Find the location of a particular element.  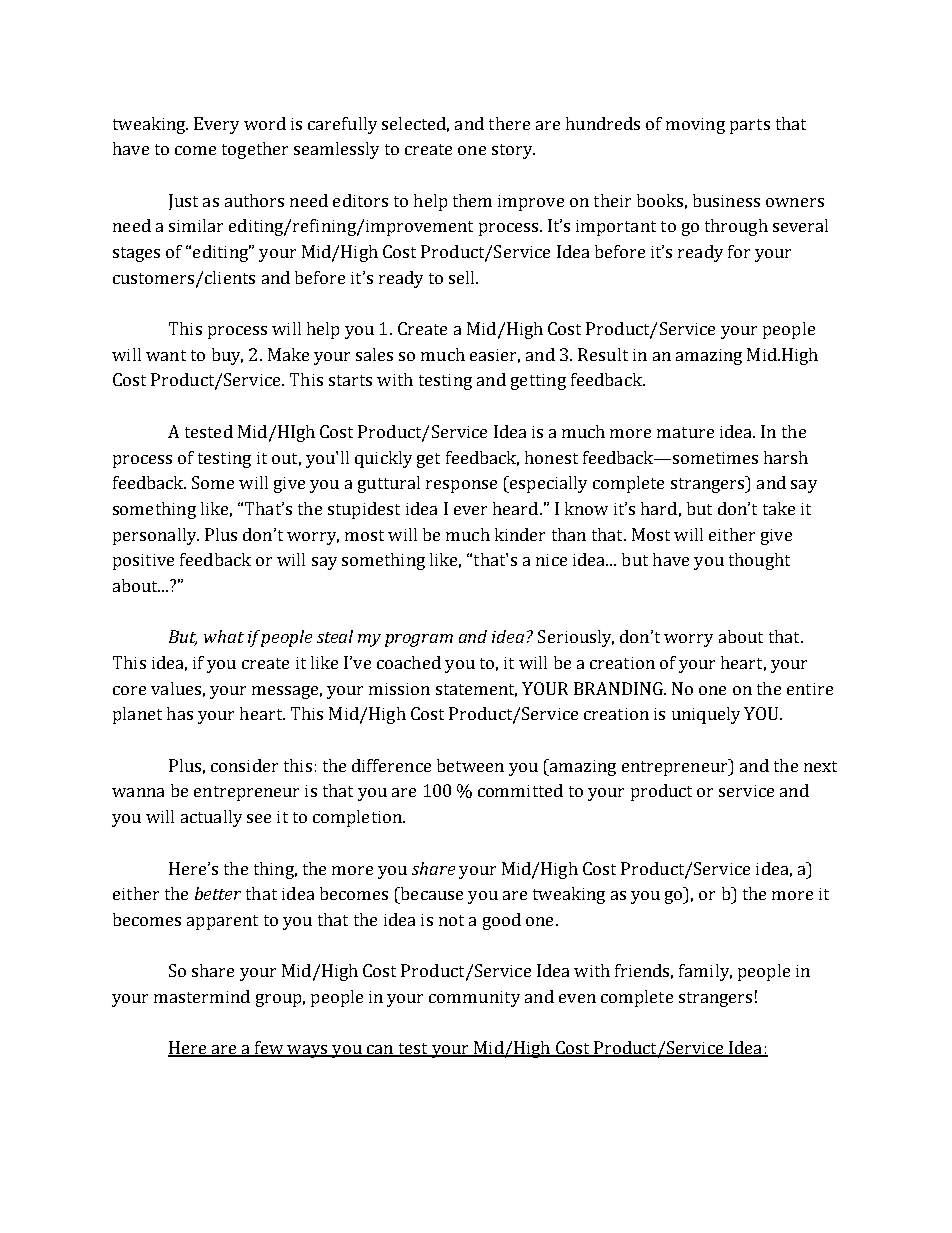

next is located at coordinates (820, 766).
